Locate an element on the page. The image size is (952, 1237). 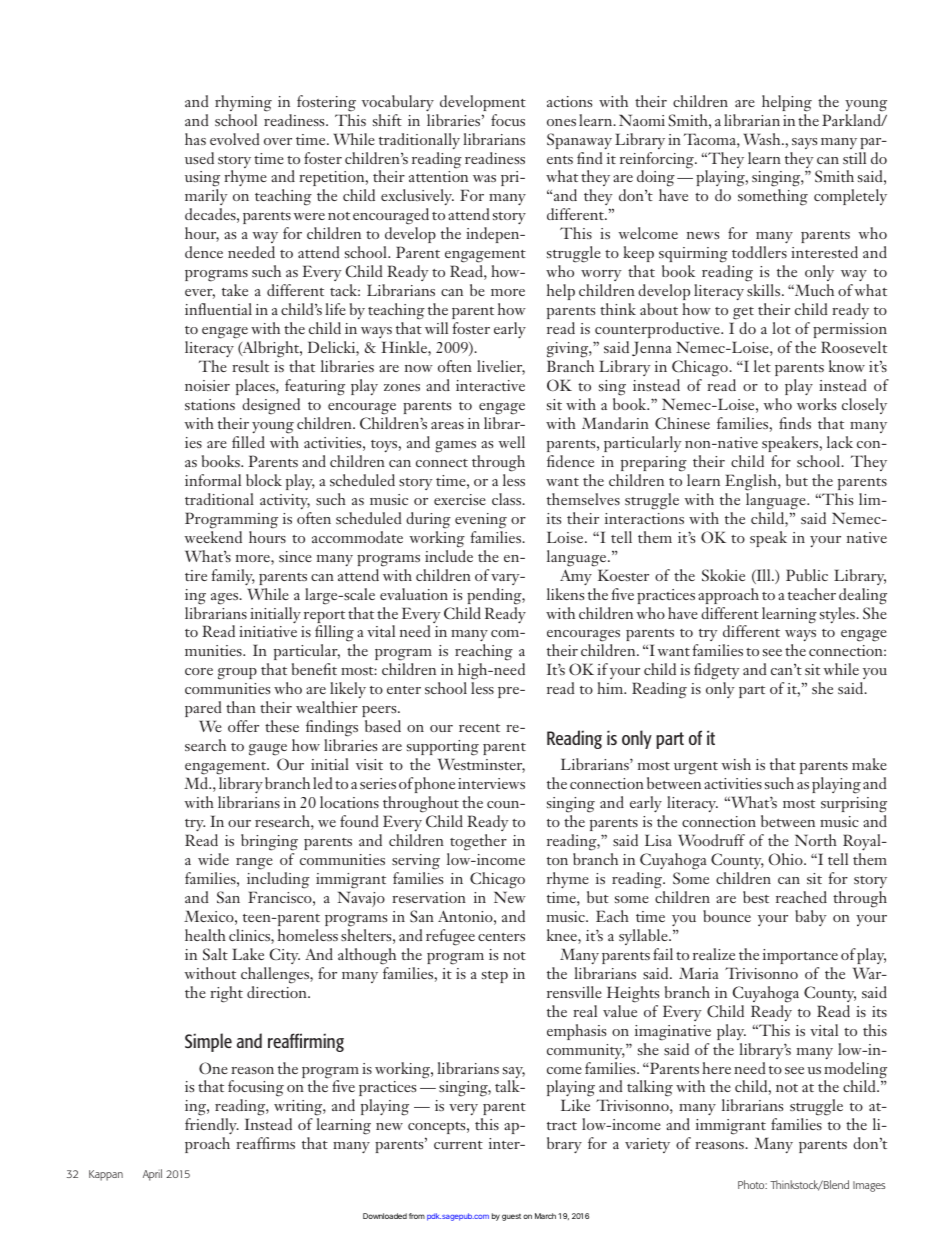
class is located at coordinates (508, 499).
